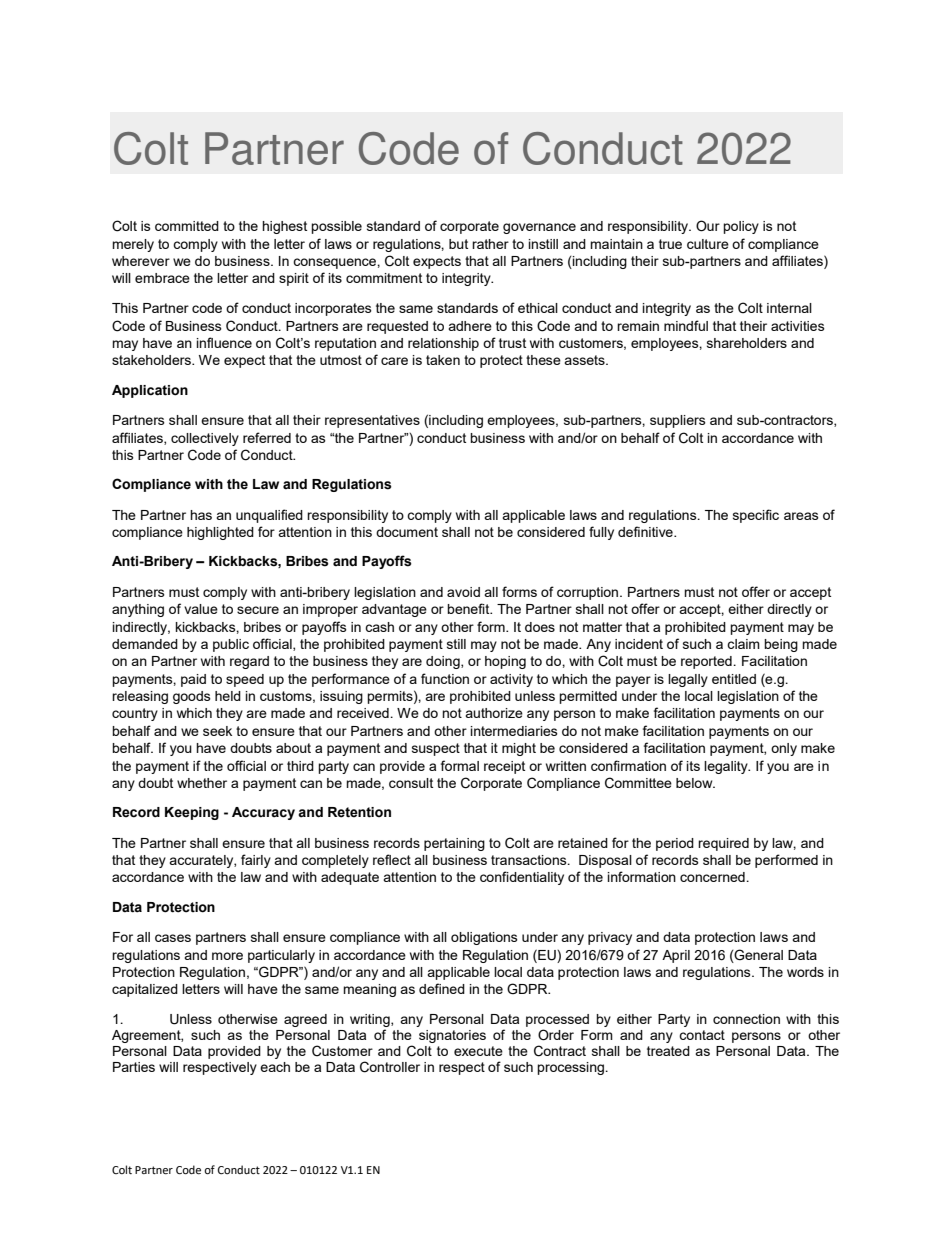 This page has width=952, height=1233. What do you see at coordinates (743, 644) in the page?
I see `claim` at bounding box center [743, 644].
